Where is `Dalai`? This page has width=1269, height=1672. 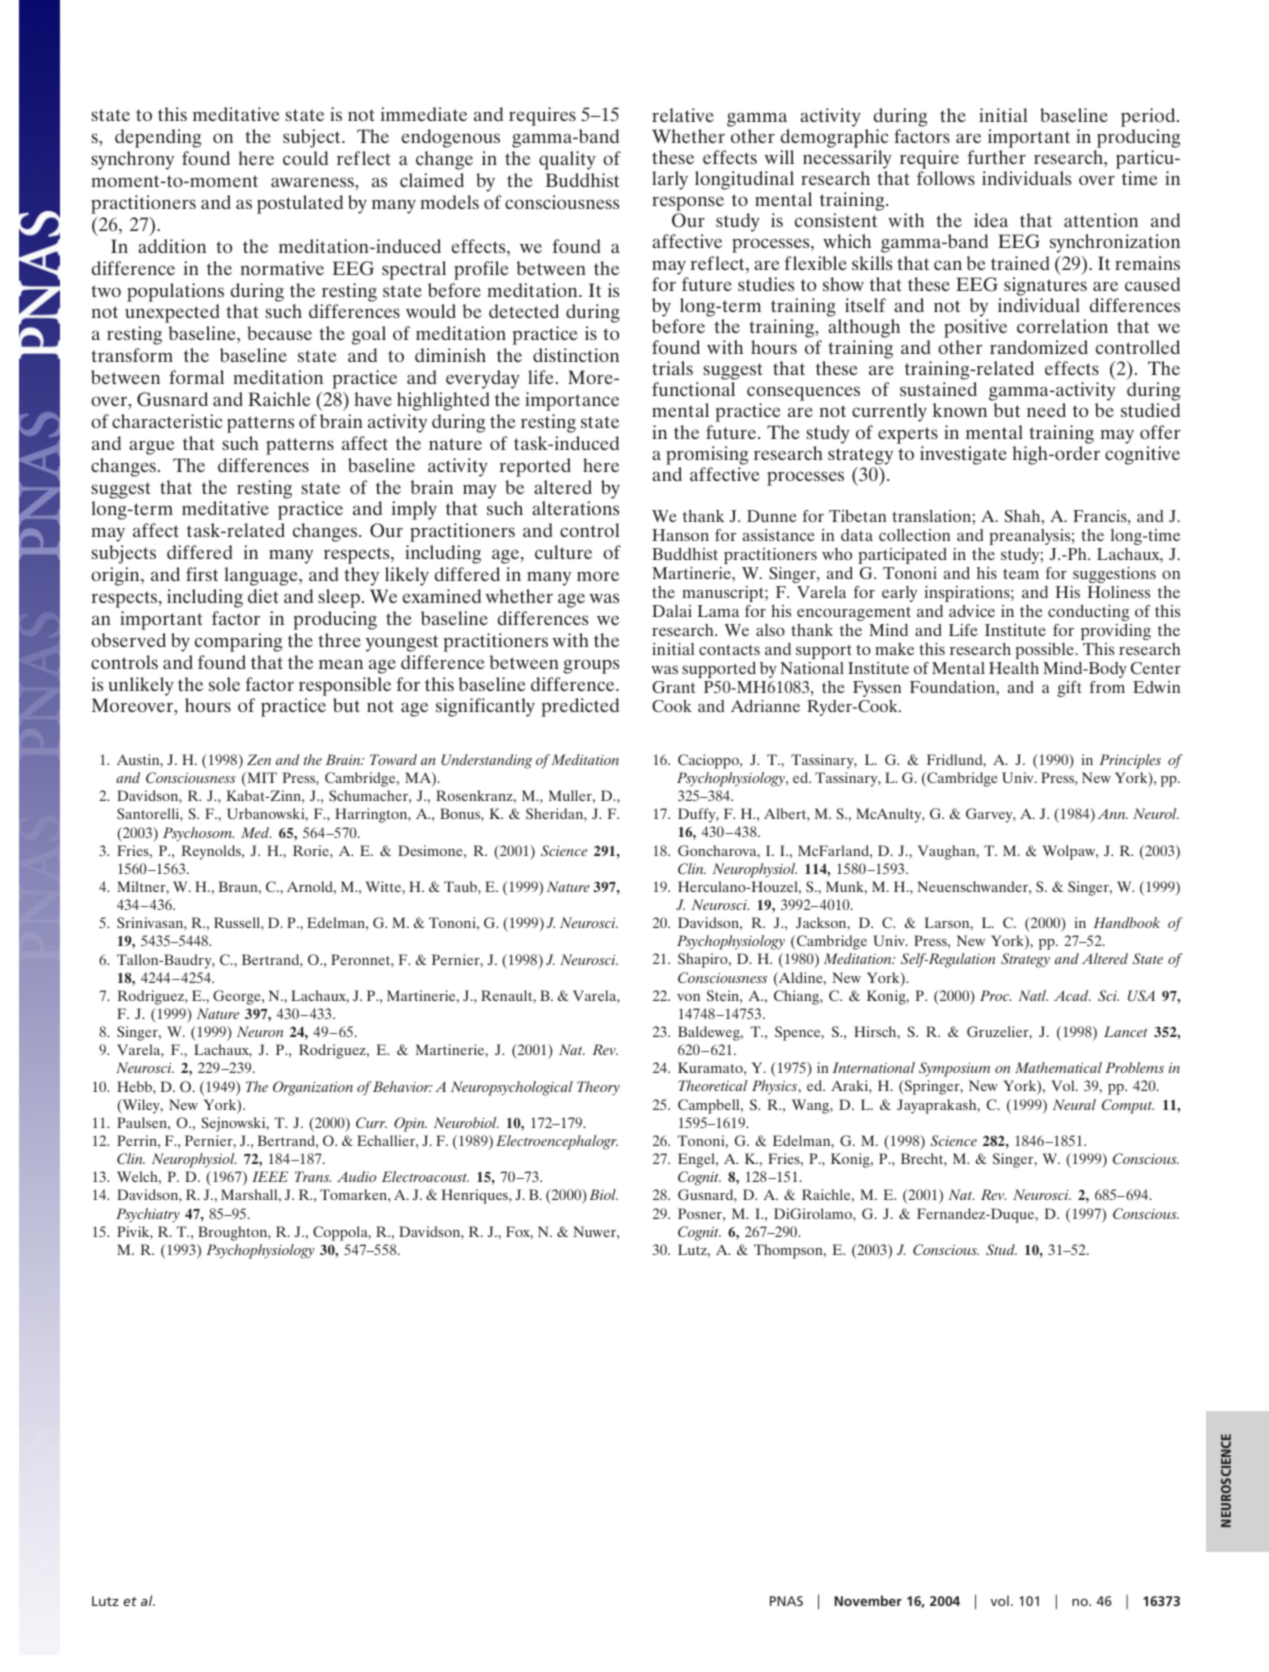
Dalai is located at coordinates (672, 611).
